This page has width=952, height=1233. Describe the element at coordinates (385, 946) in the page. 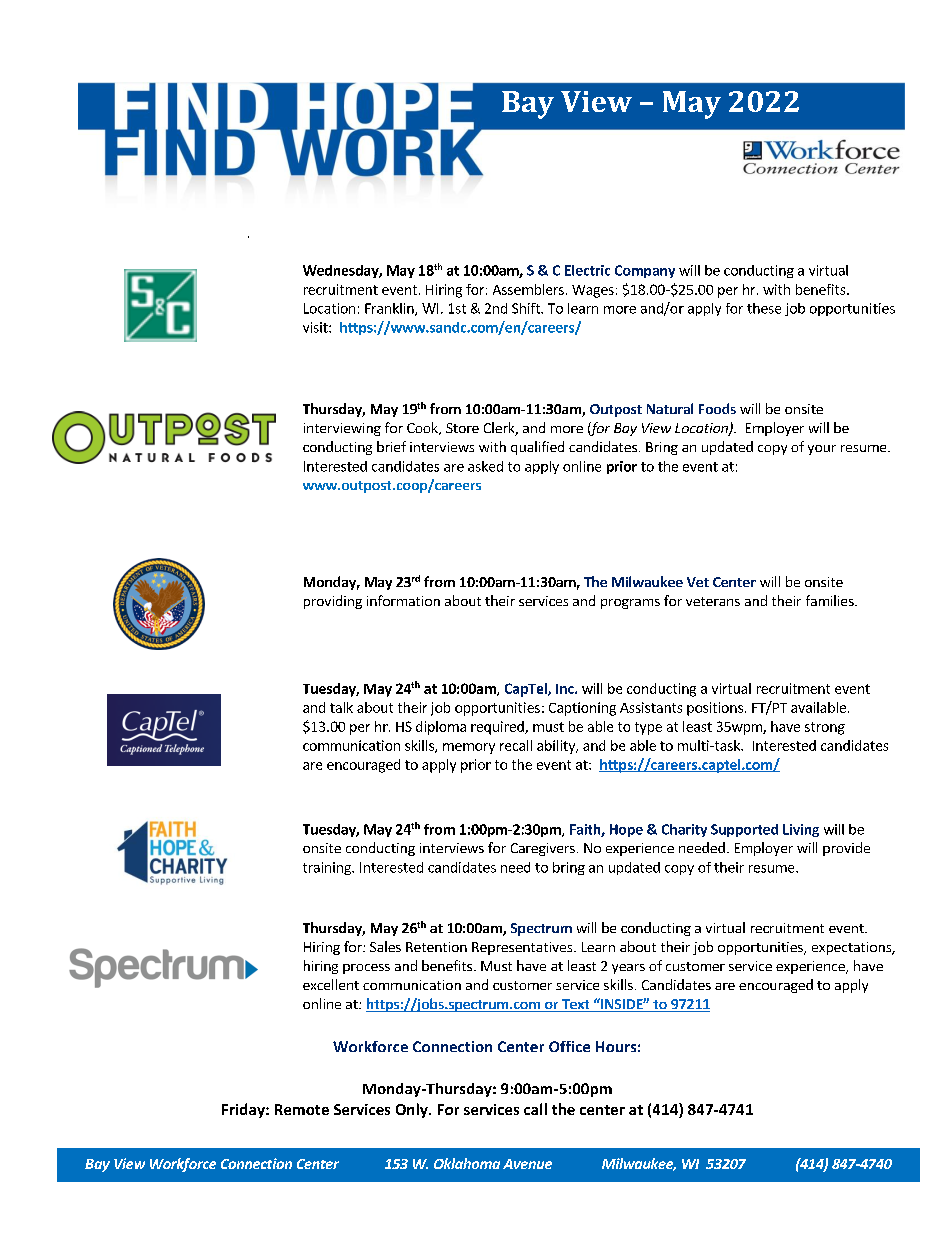

I see `Sales` at that location.
